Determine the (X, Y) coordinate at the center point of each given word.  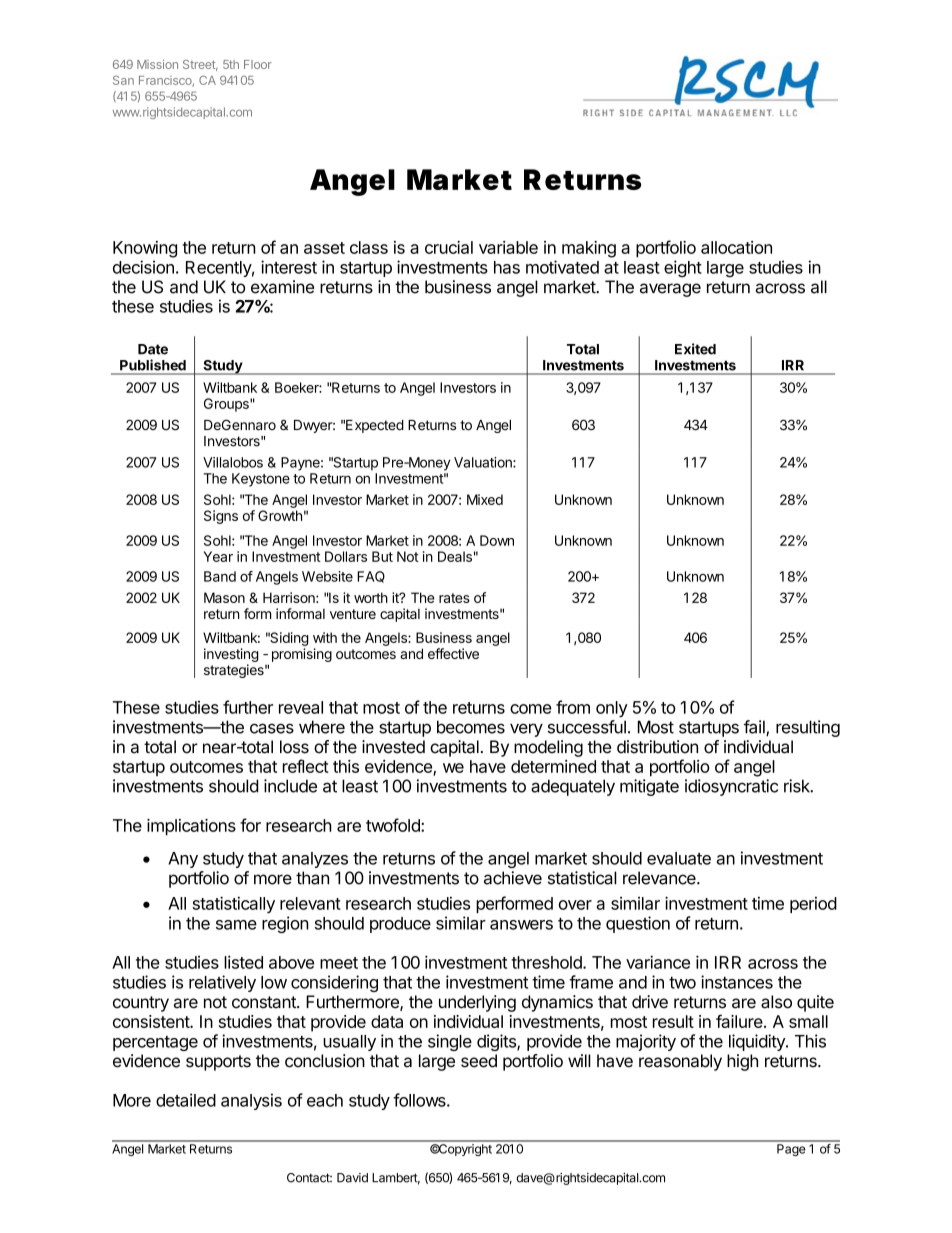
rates (454, 598)
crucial (449, 247)
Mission (157, 64)
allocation (736, 247)
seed (479, 1061)
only (612, 709)
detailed (186, 1100)
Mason (224, 597)
